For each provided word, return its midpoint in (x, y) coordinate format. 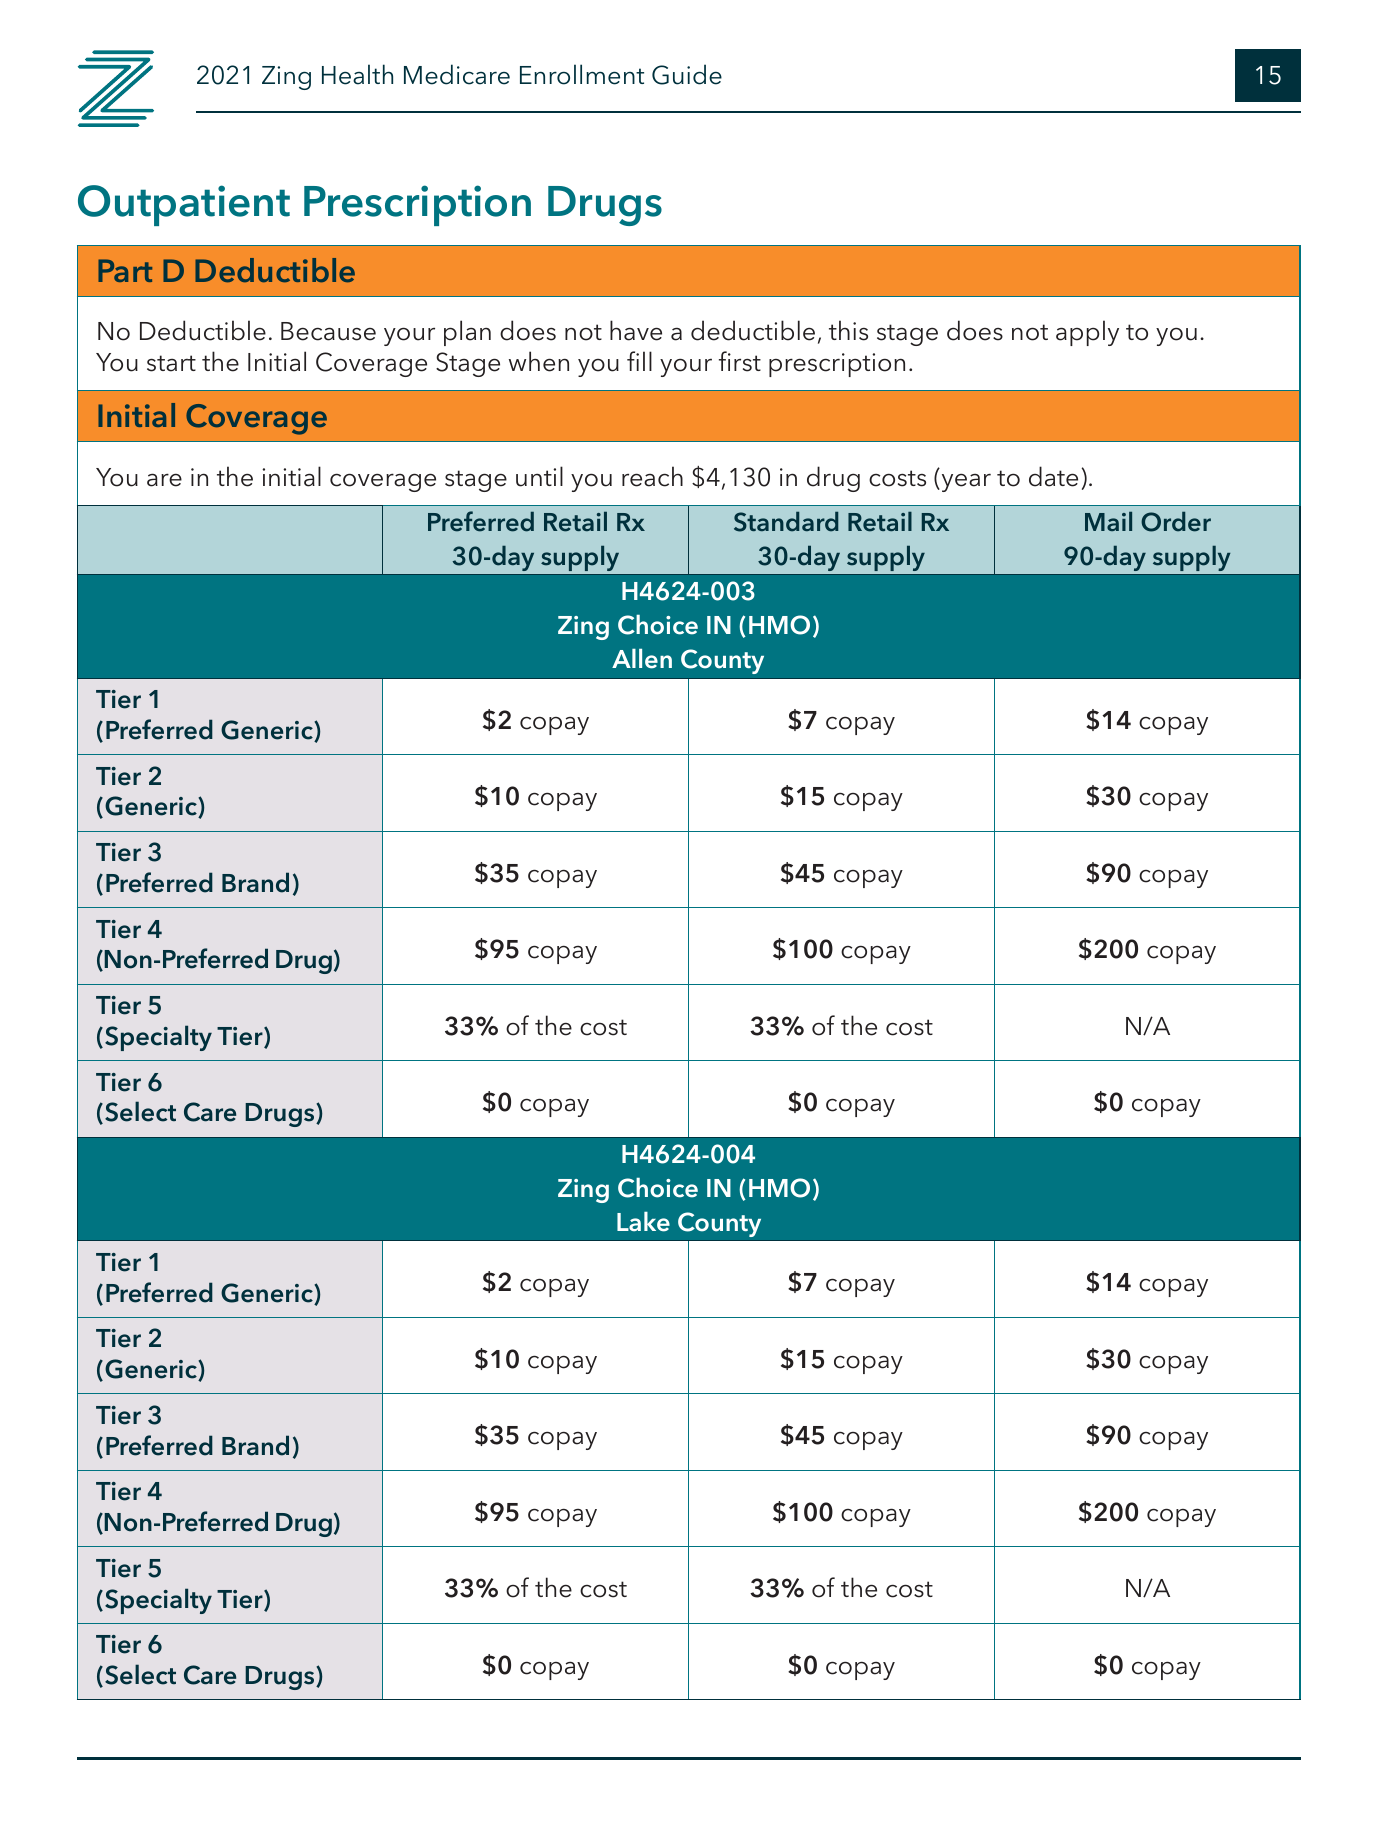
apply (1087, 333)
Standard (786, 522)
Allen (642, 658)
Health (357, 74)
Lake (643, 1221)
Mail (1108, 521)
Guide (687, 74)
